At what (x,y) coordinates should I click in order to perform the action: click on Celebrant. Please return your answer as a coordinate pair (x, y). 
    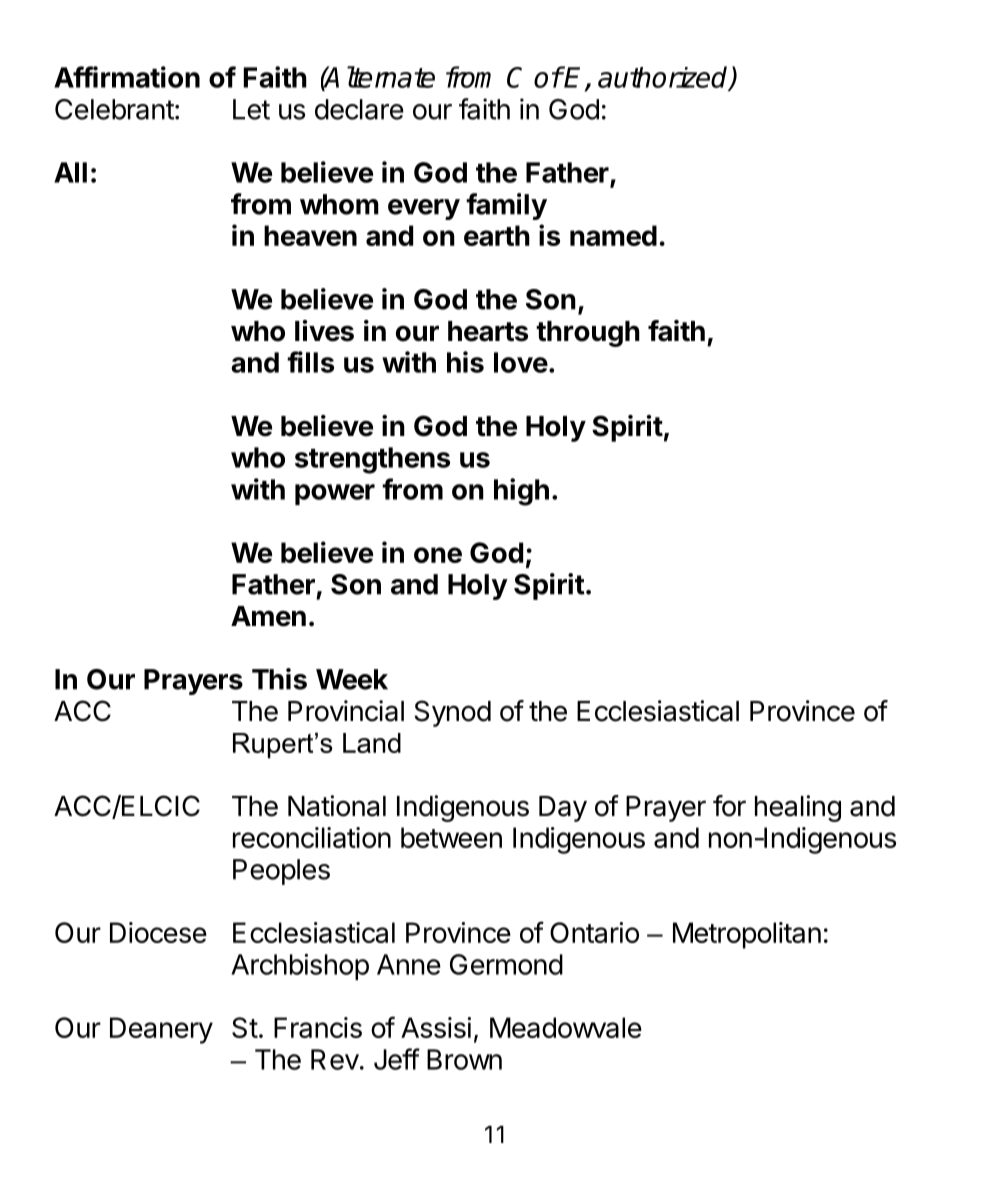
    Looking at the image, I should click on (114, 109).
